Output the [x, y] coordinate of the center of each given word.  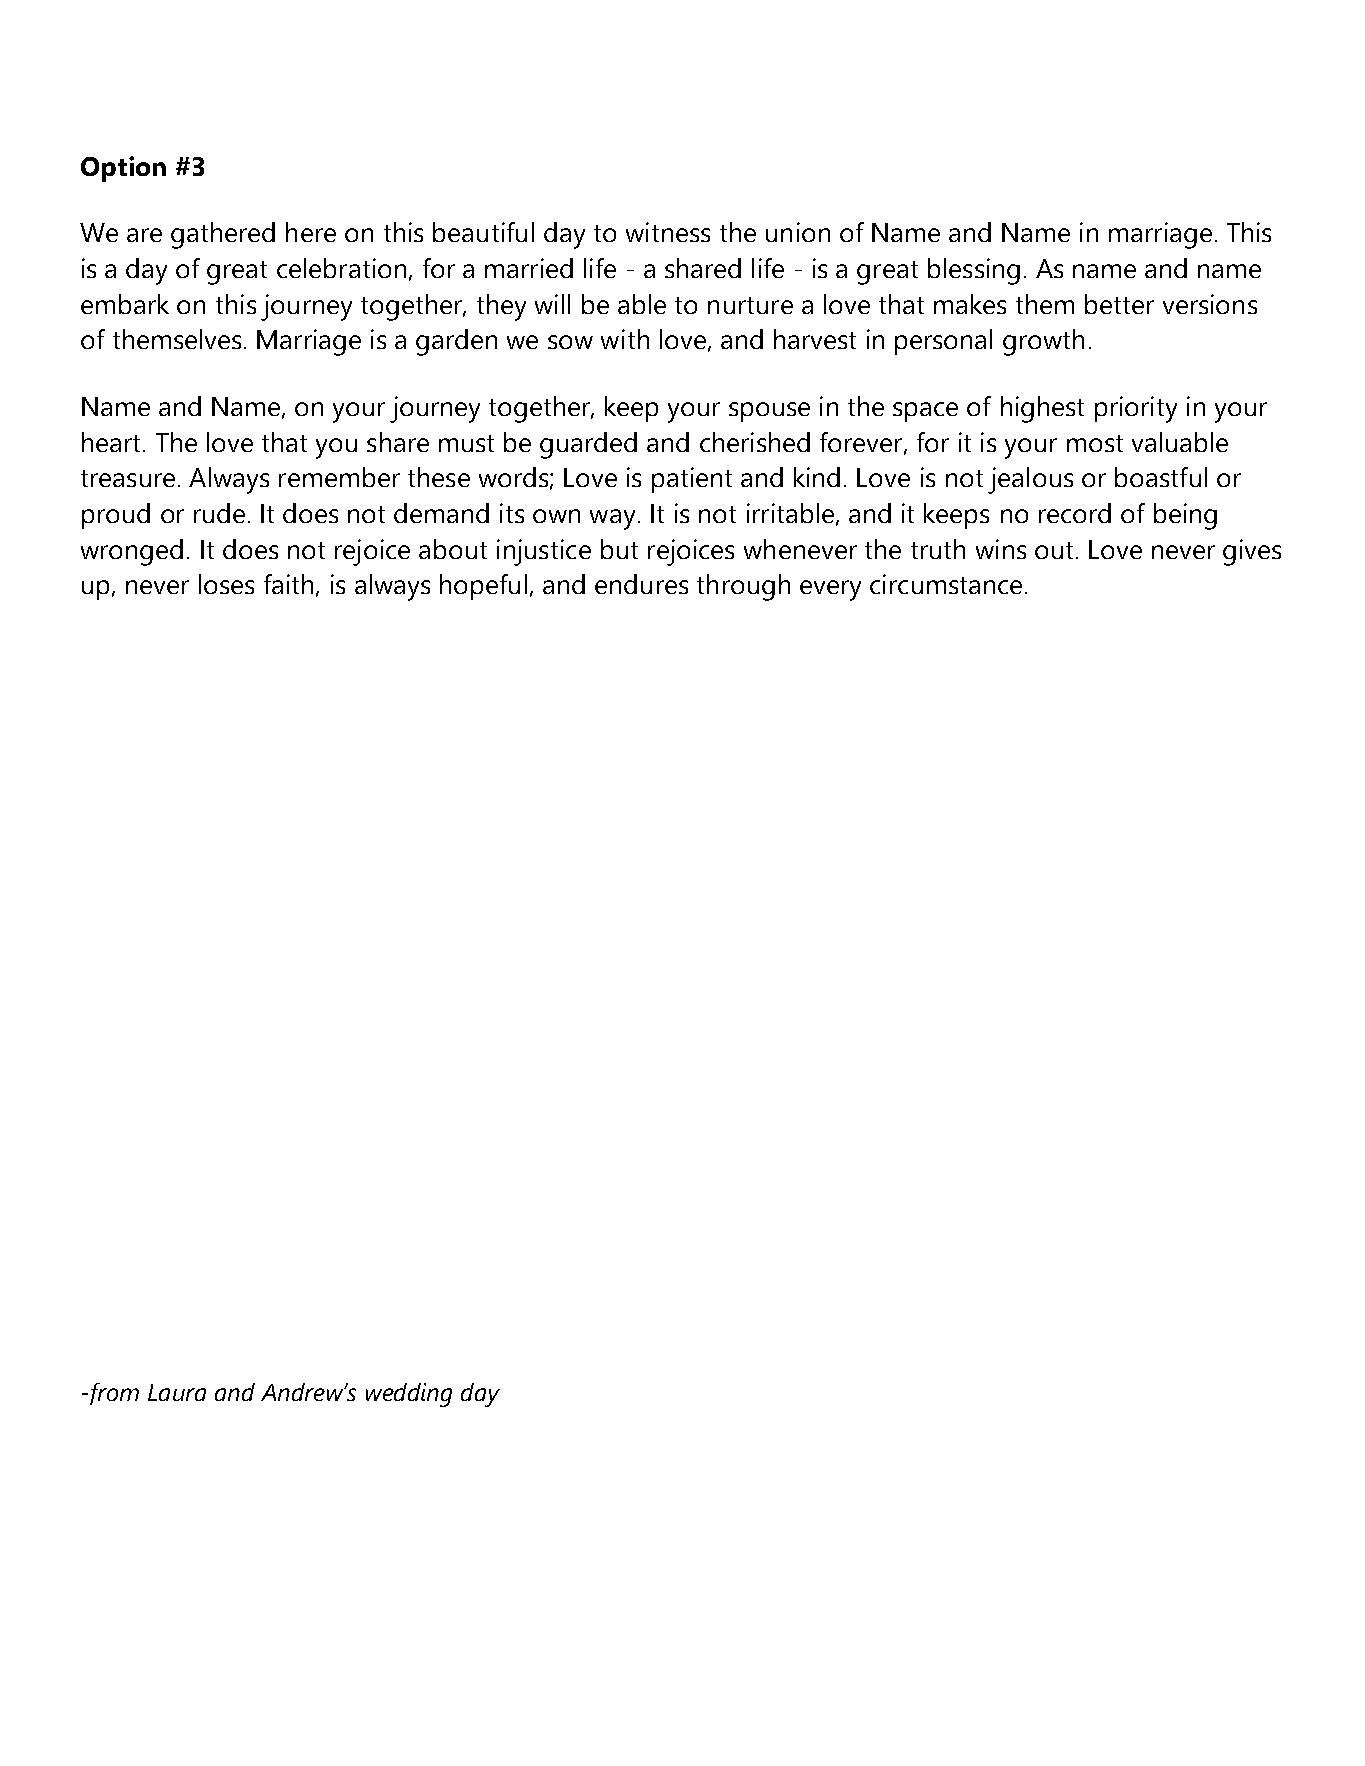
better [1119, 304]
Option [123, 169]
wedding [409, 1395]
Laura [177, 1392]
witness [668, 232]
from [114, 1394]
